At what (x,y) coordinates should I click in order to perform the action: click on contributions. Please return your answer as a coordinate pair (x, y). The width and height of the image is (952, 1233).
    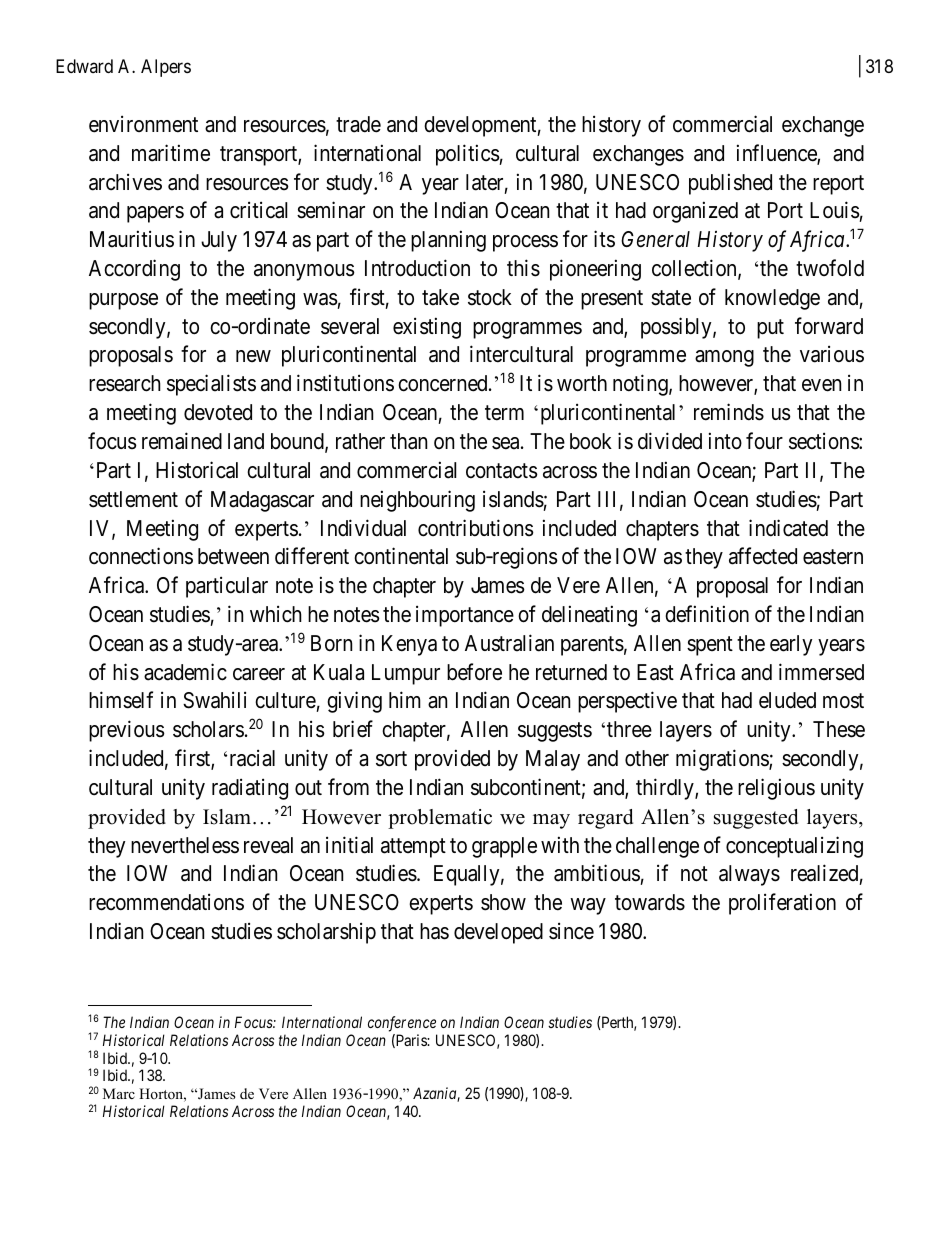
    Looking at the image, I should click on (476, 528).
